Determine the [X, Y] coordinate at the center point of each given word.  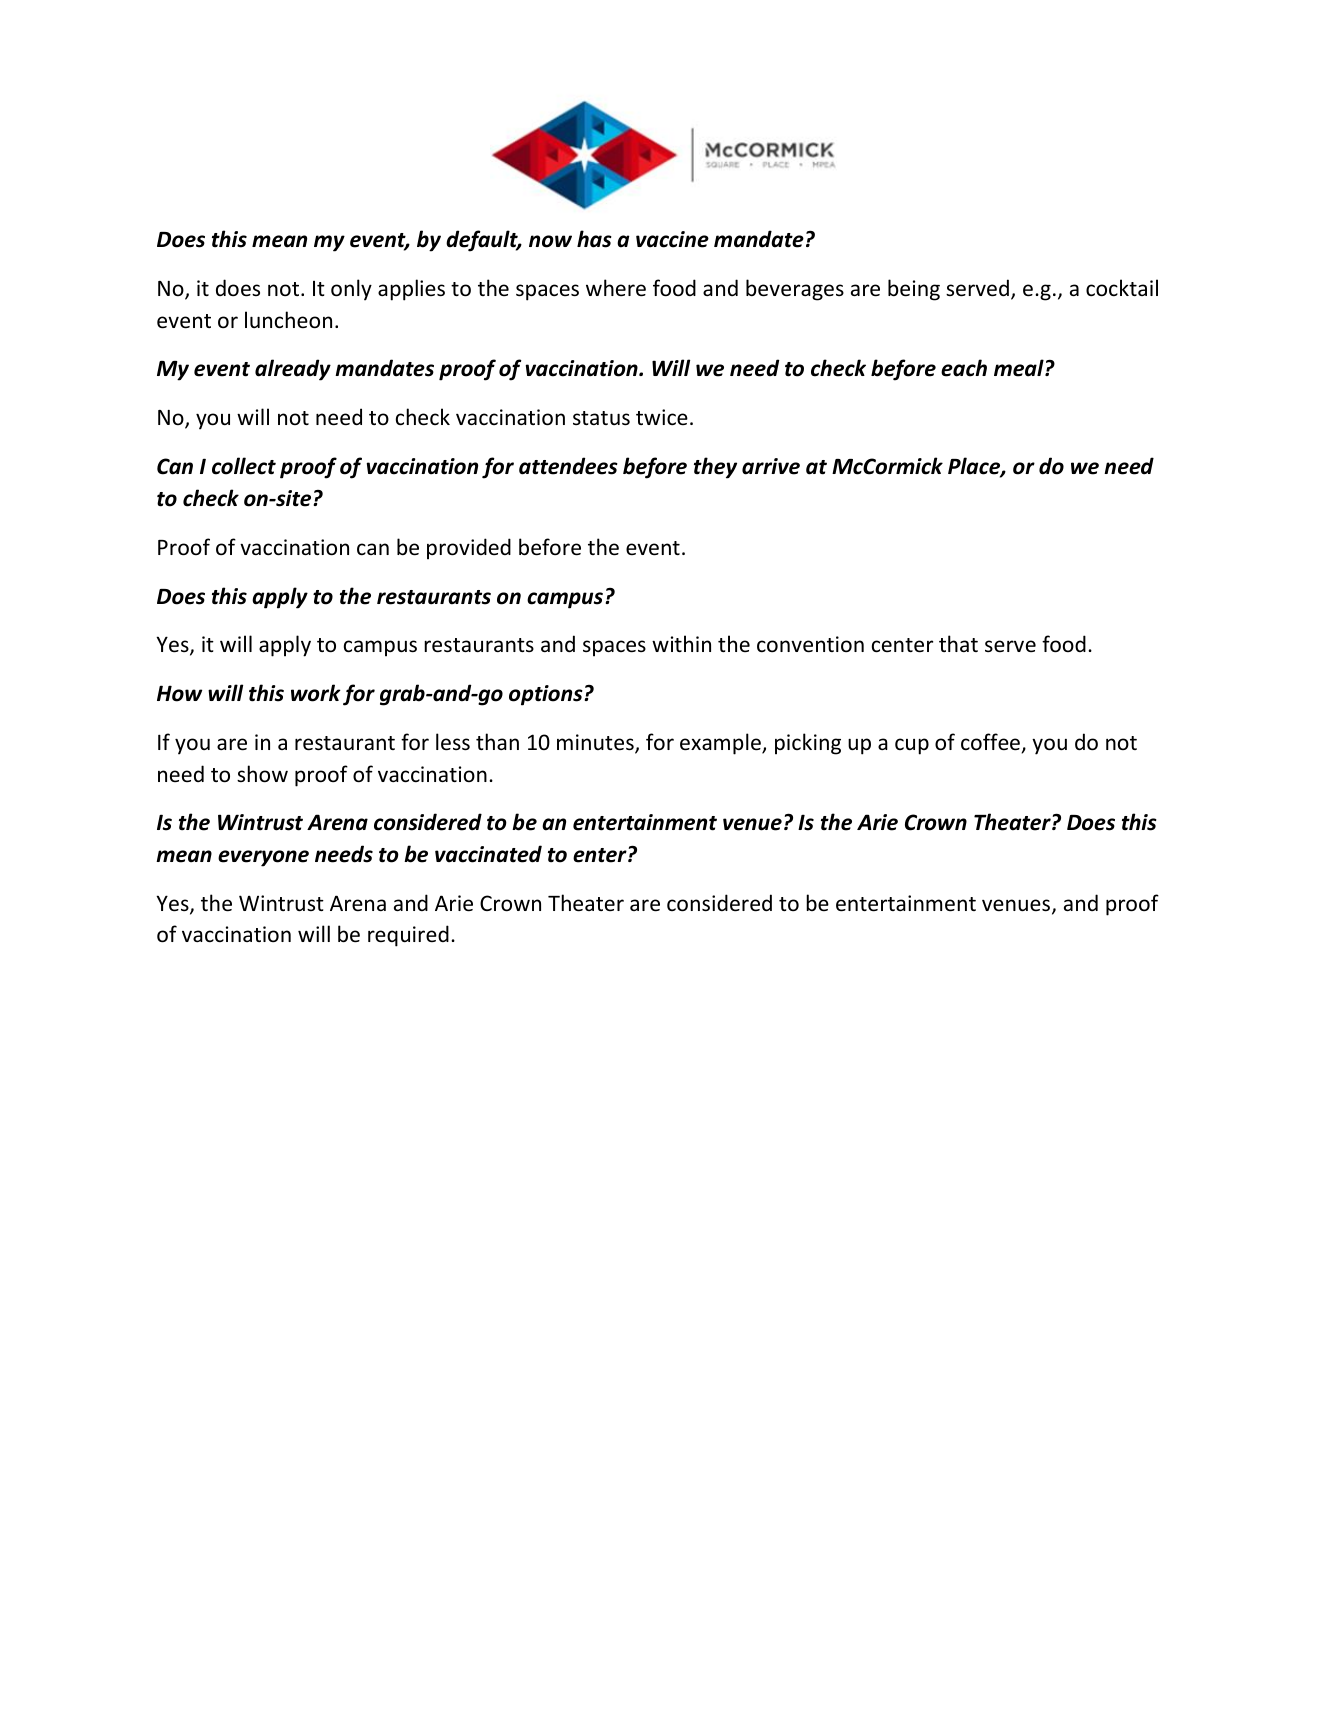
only [351, 290]
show [262, 774]
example [721, 744]
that [958, 643]
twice [662, 417]
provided [469, 549]
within [681, 643]
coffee [991, 743]
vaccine [672, 239]
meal [1020, 368]
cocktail [1122, 288]
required [408, 936]
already [293, 370]
